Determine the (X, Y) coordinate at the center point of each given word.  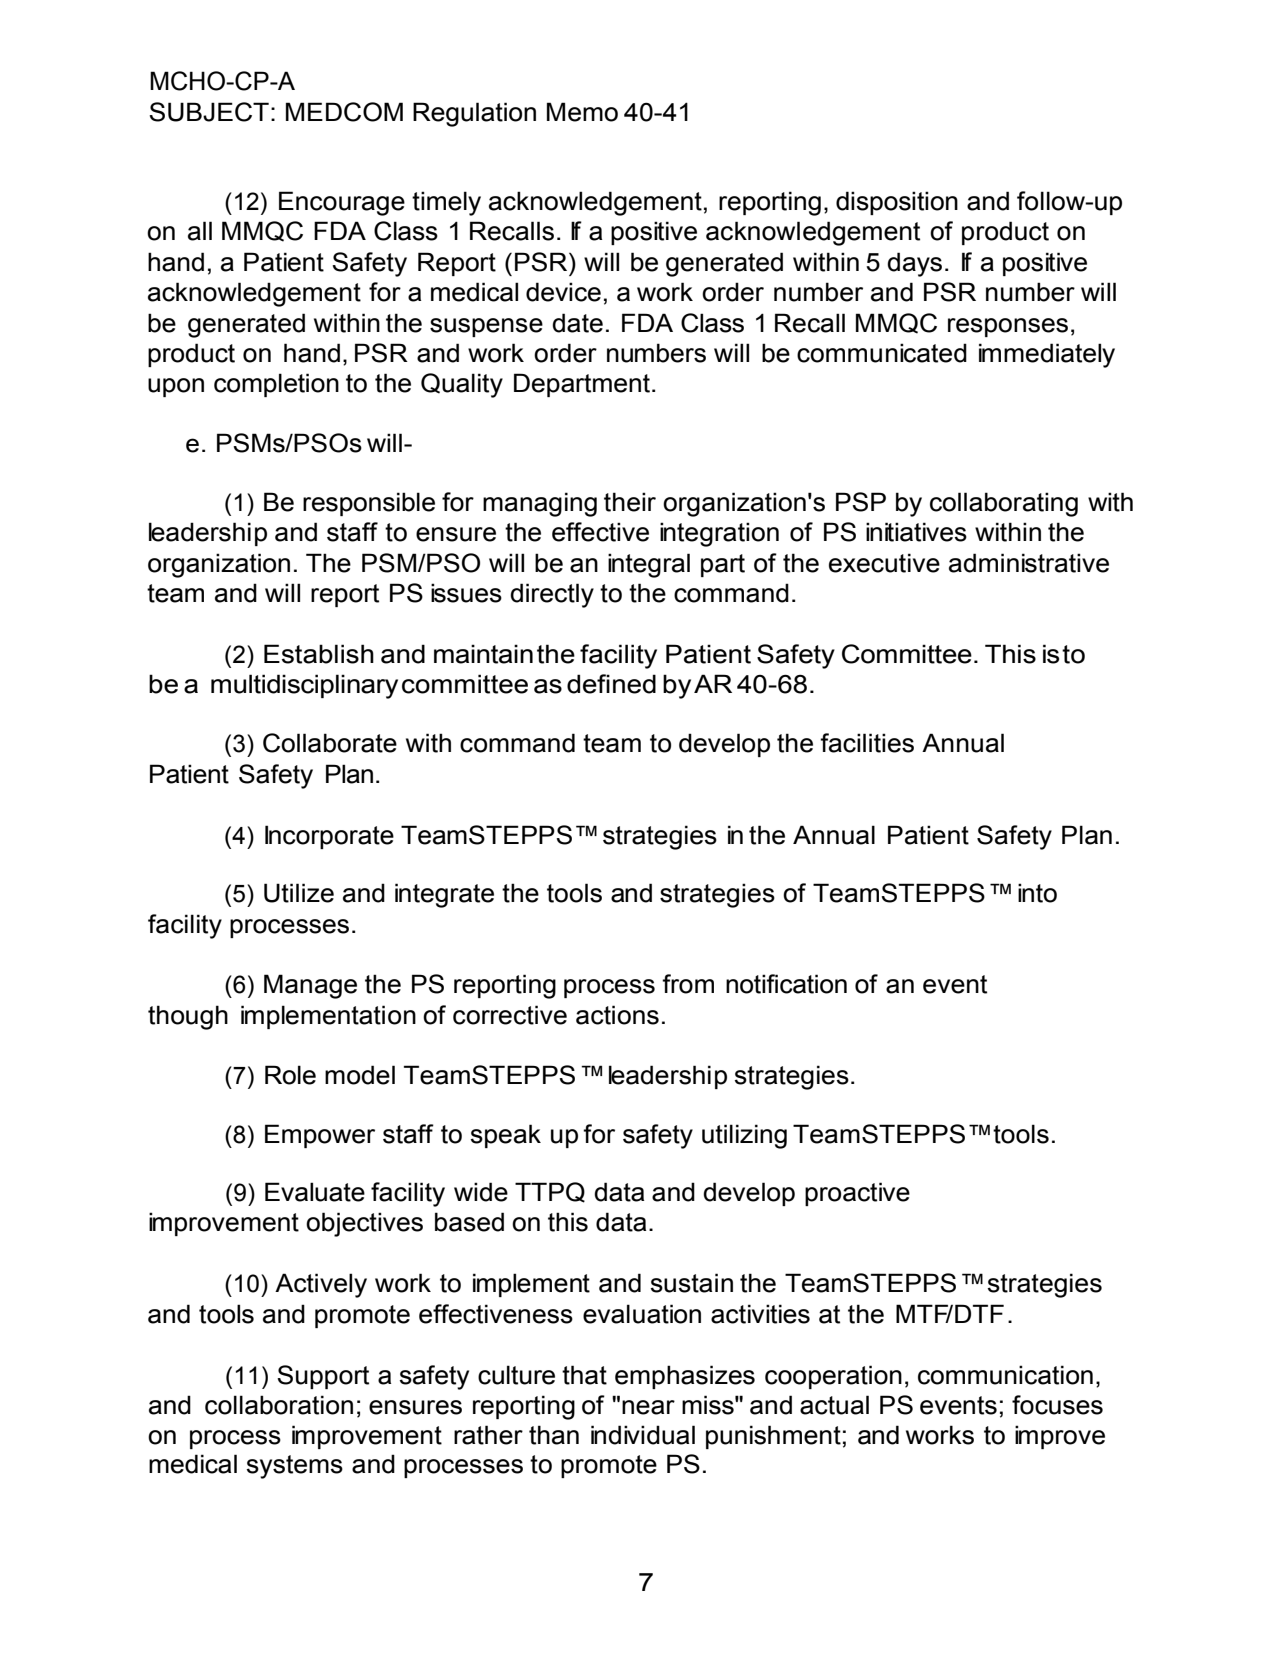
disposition (897, 203)
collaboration (279, 1405)
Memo (582, 112)
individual (643, 1435)
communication (1005, 1375)
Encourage (342, 203)
